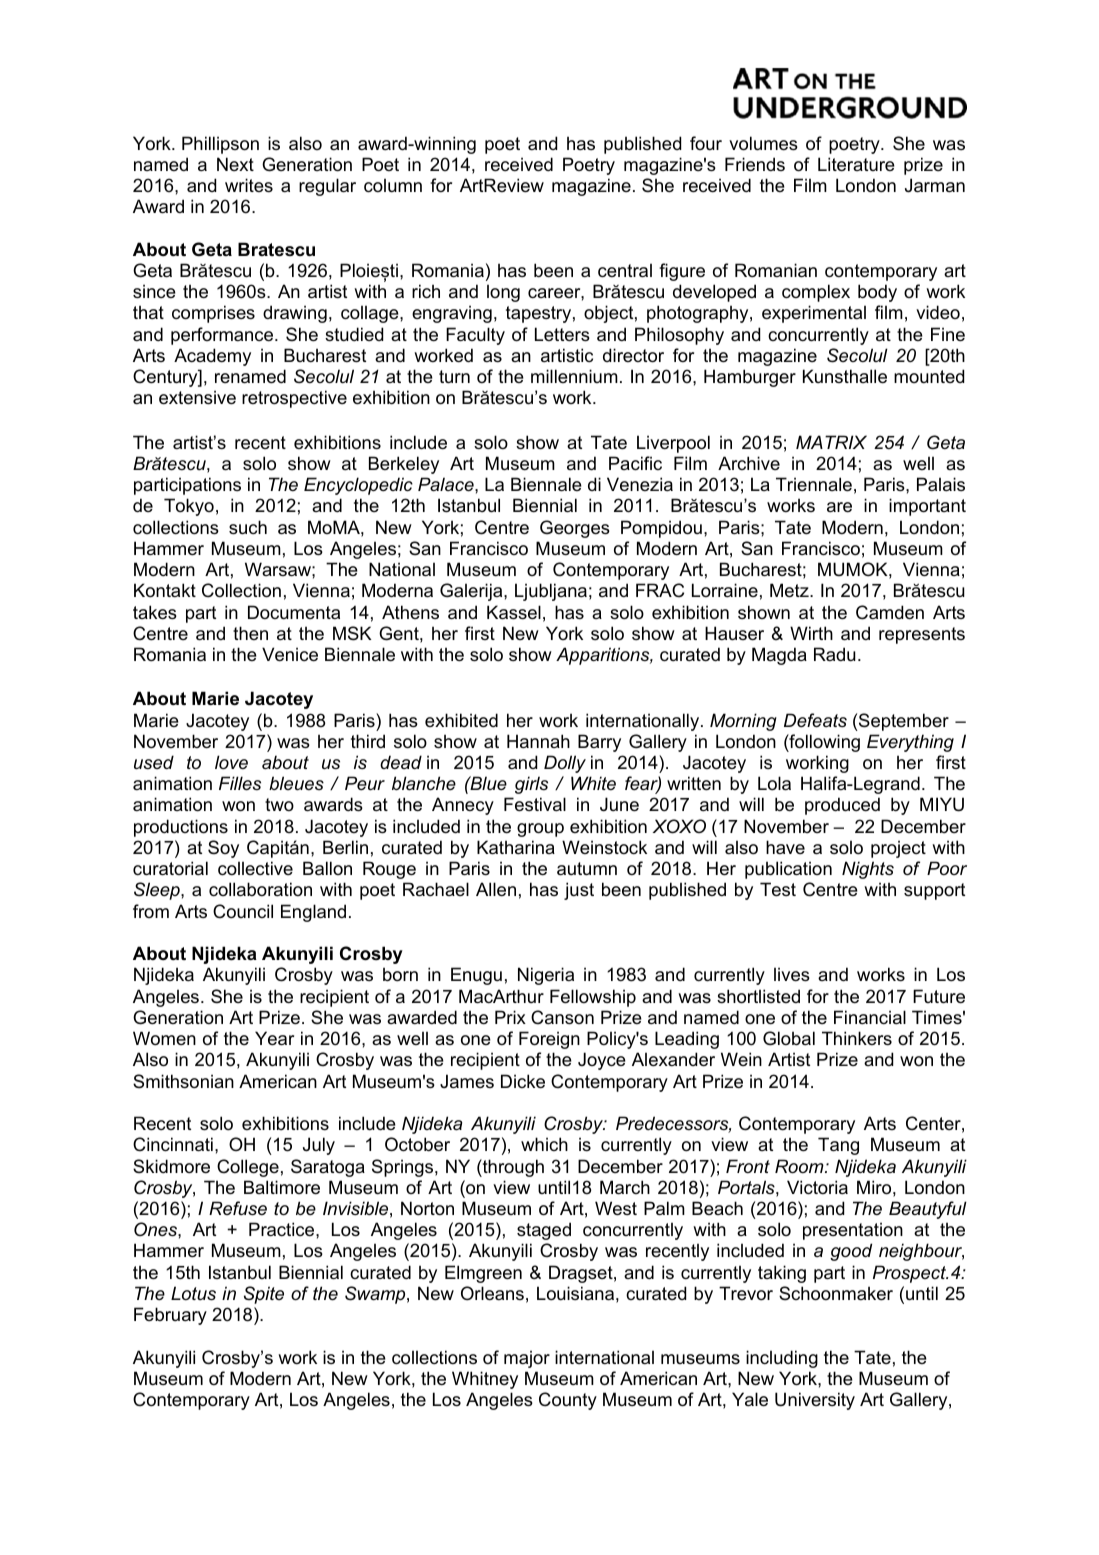 Image resolution: width=1099 pixels, height=1555 pixels. Describe the element at coordinates (523, 1081) in the document. I see `Dicke` at that location.
